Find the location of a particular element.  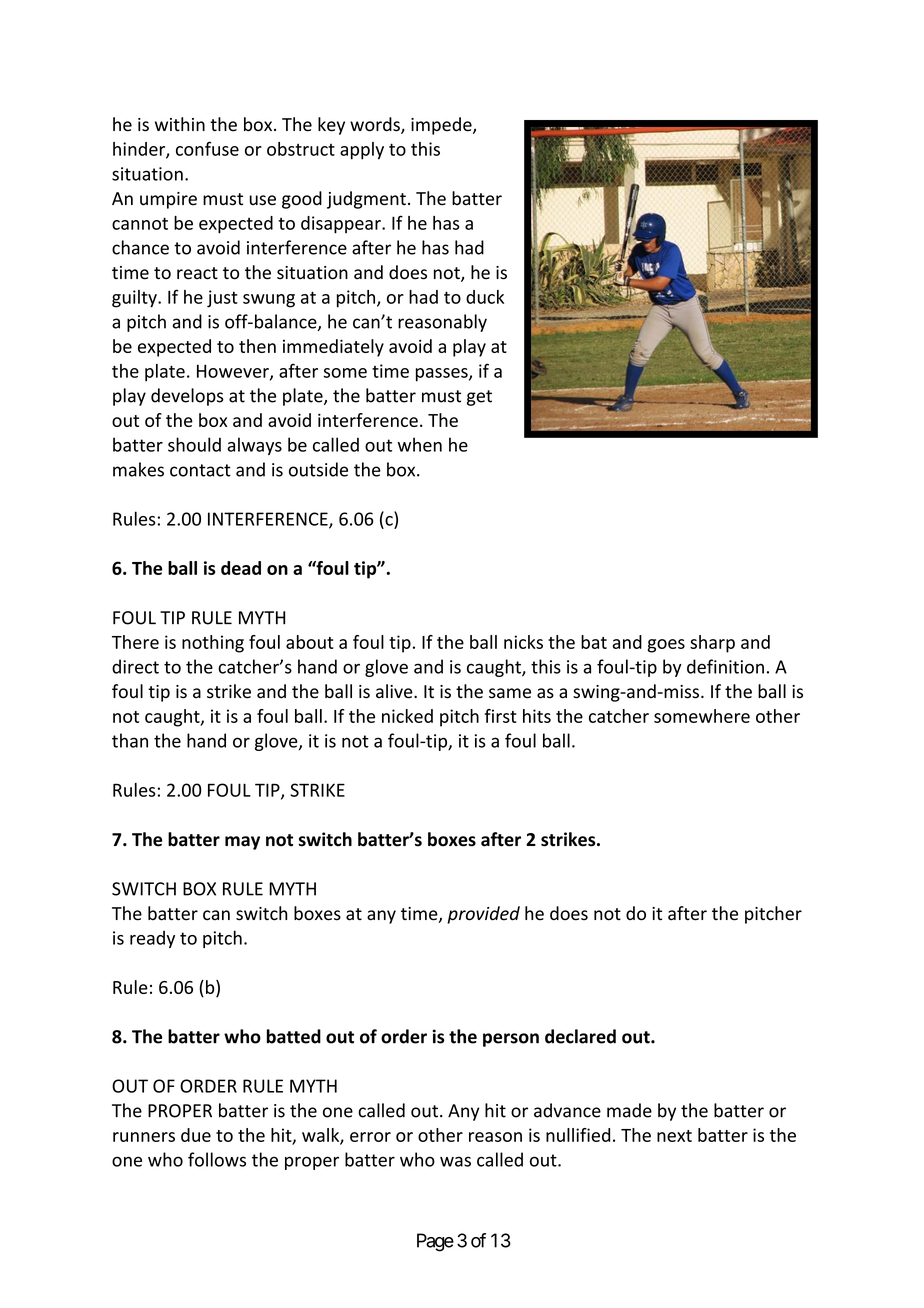

goes is located at coordinates (666, 646).
